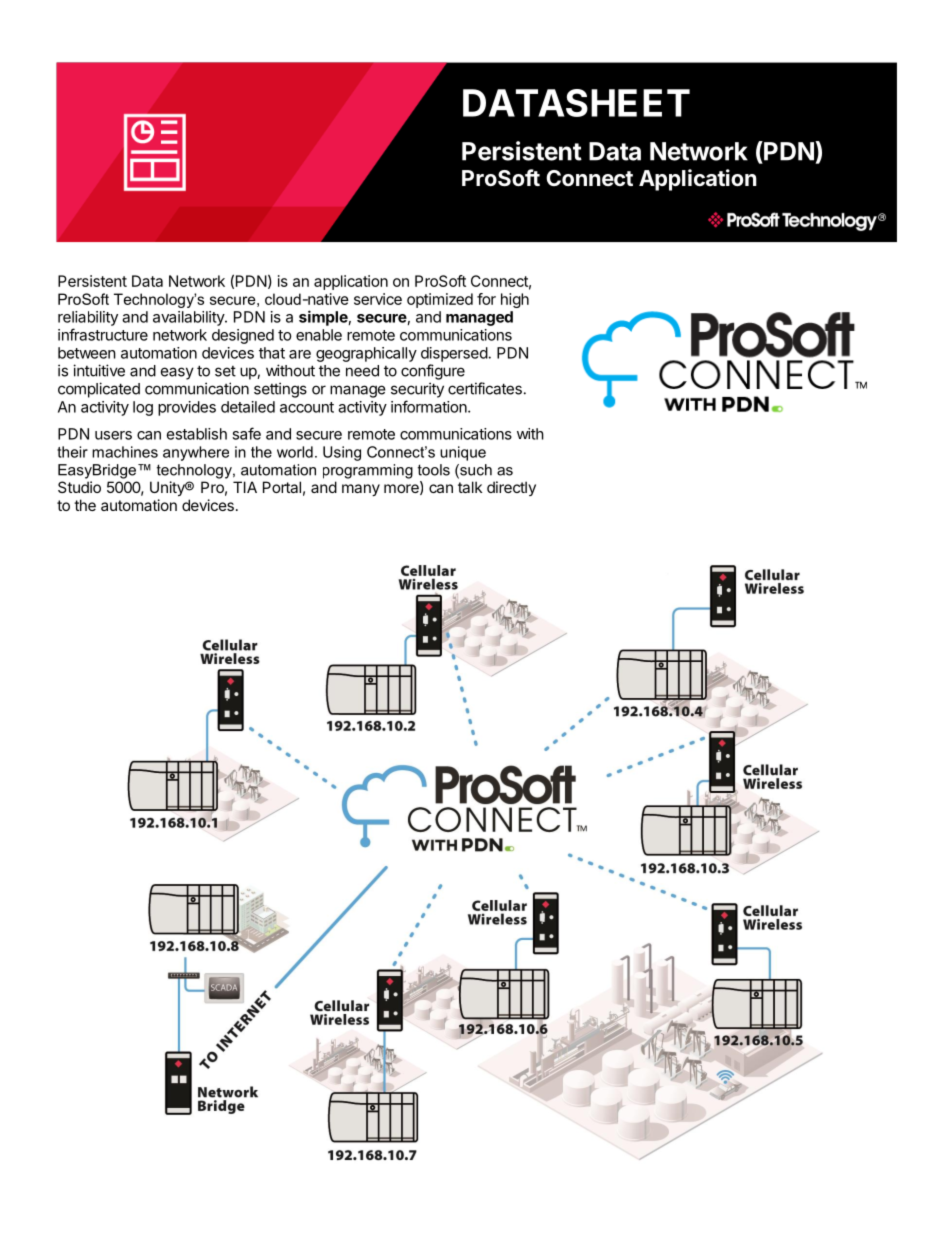 This screenshot has height=1233, width=952. What do you see at coordinates (440, 300) in the screenshot?
I see `optimized` at bounding box center [440, 300].
